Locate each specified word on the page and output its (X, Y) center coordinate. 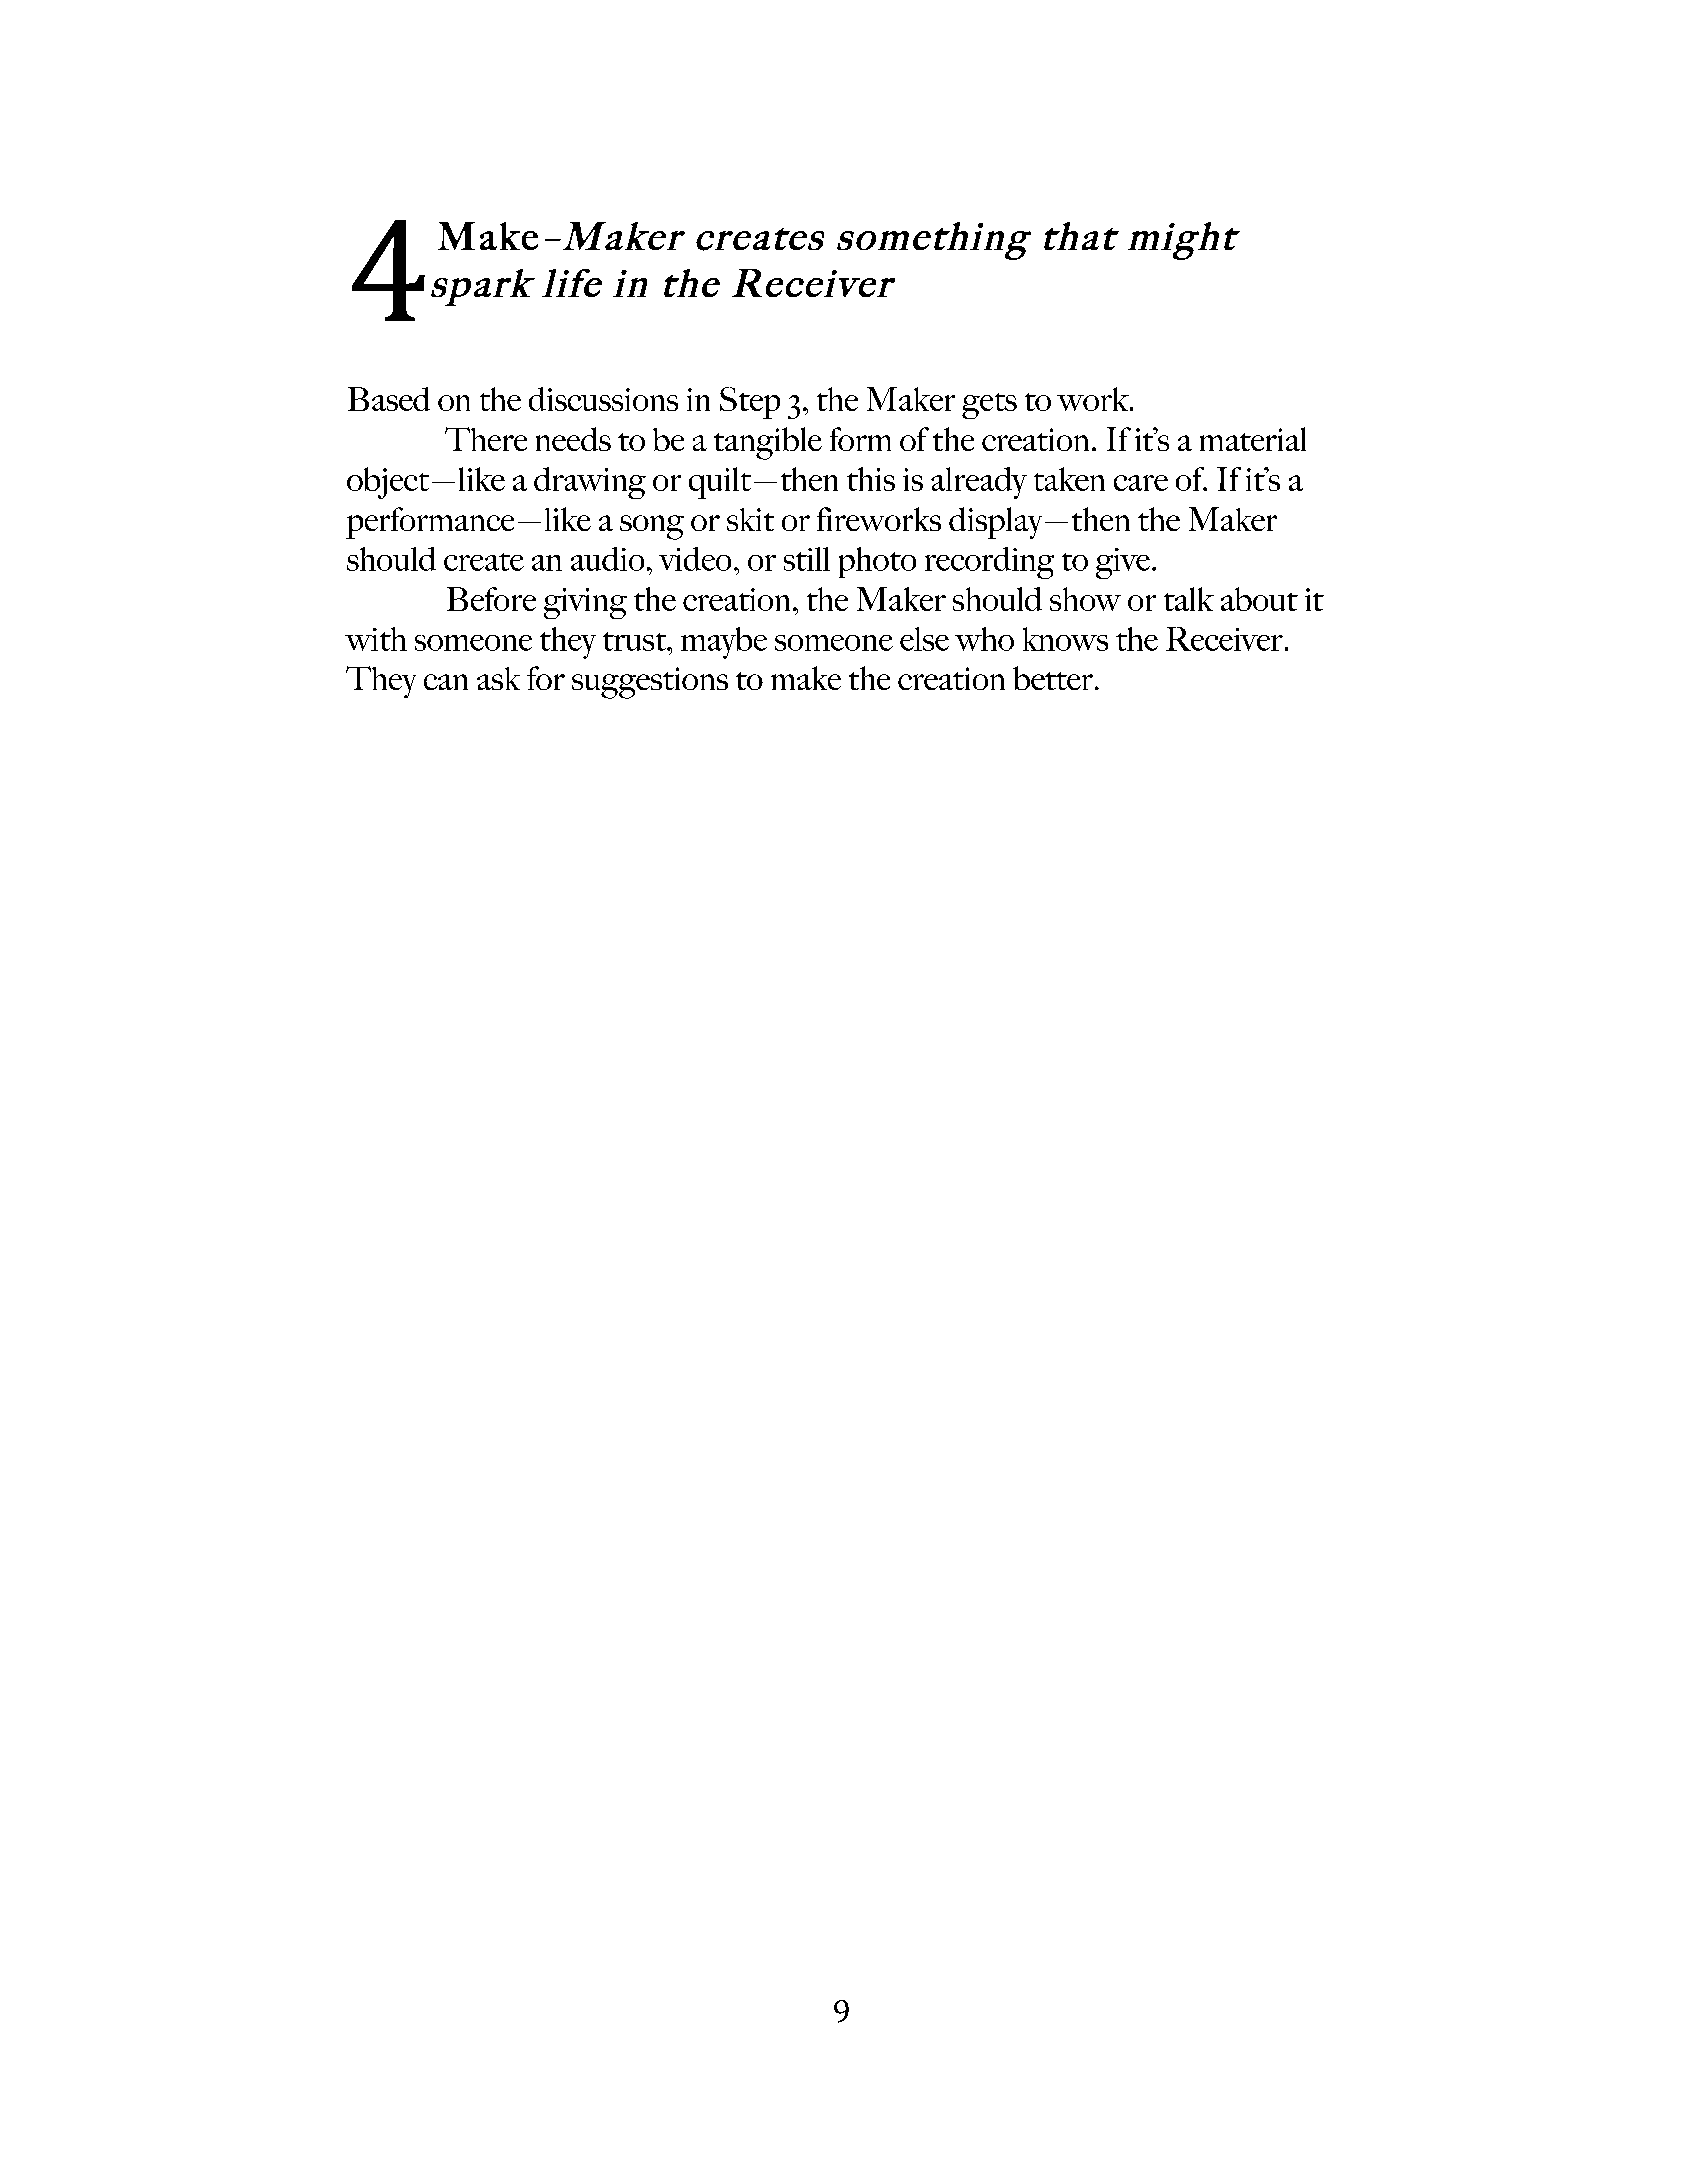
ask (498, 678)
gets (989, 406)
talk (1189, 599)
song (652, 527)
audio (607, 559)
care (1141, 483)
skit (750, 519)
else (924, 639)
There (486, 439)
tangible (768, 443)
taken (1069, 479)
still (807, 559)
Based (389, 399)
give (1124, 563)
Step (750, 403)
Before (491, 599)
